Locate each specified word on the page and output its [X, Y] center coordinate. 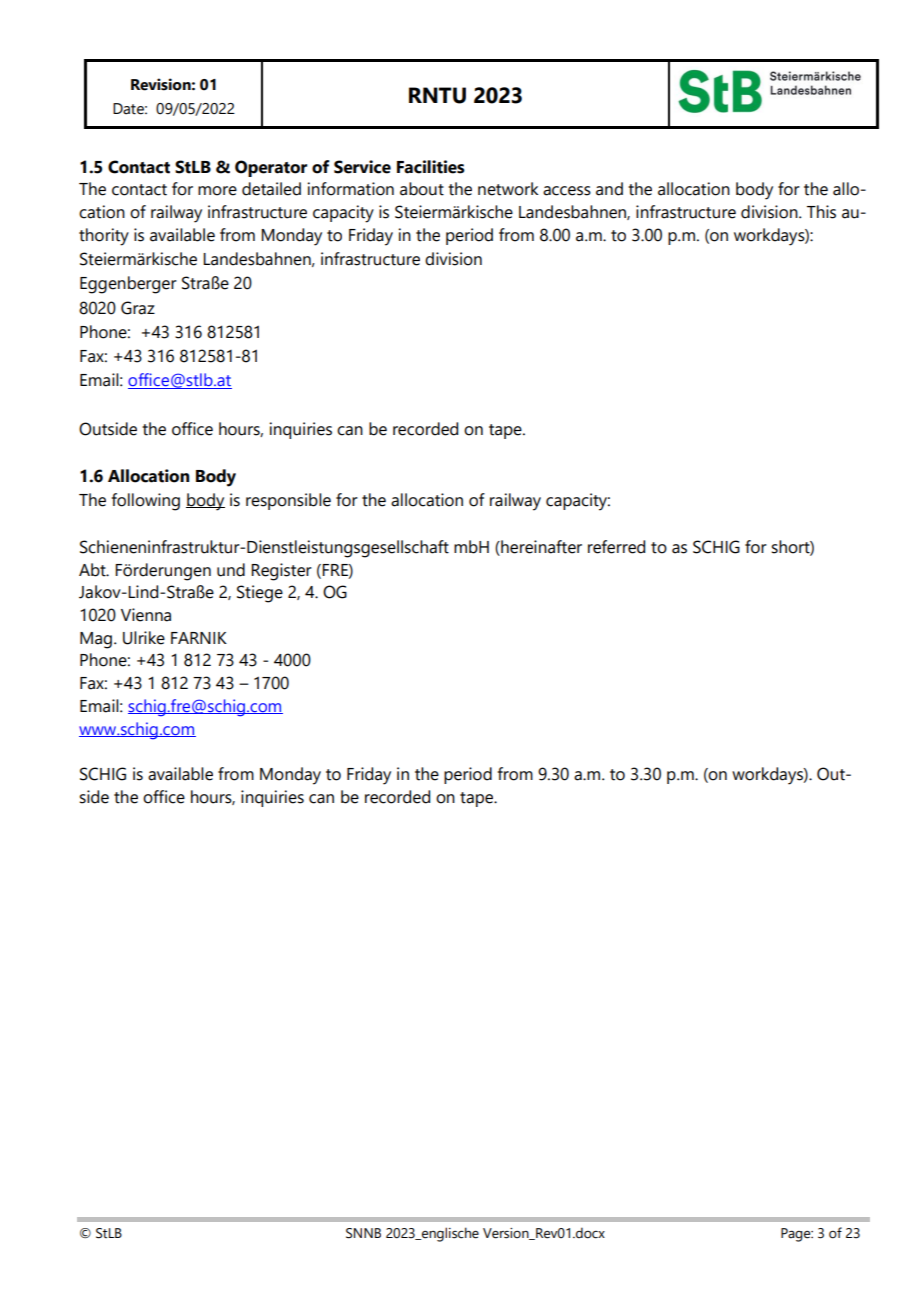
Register [281, 572]
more [217, 191]
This [821, 212]
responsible [288, 501]
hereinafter [540, 548]
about [422, 189]
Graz [138, 308]
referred [616, 547]
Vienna [146, 615]
